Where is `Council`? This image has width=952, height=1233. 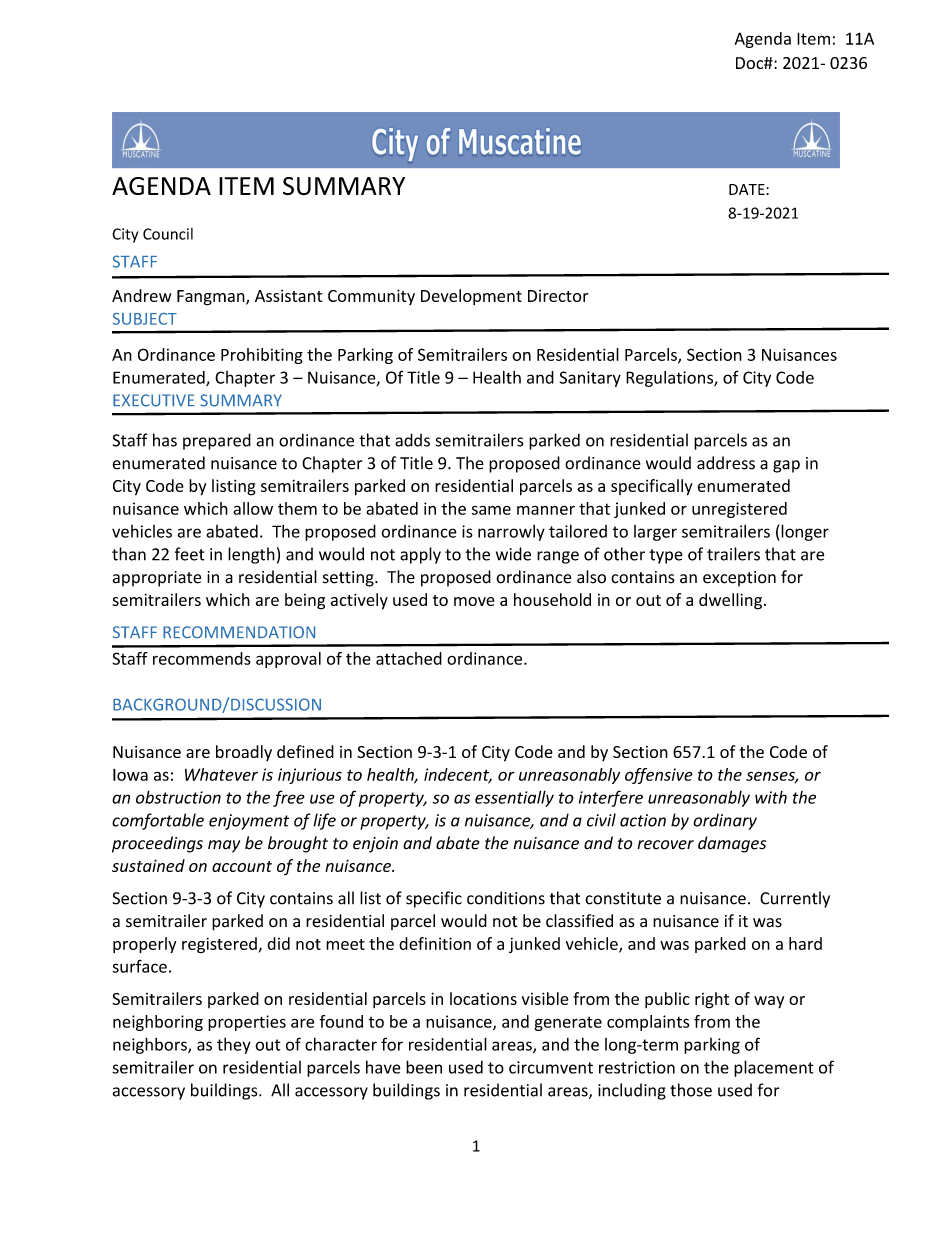
Council is located at coordinates (168, 234).
